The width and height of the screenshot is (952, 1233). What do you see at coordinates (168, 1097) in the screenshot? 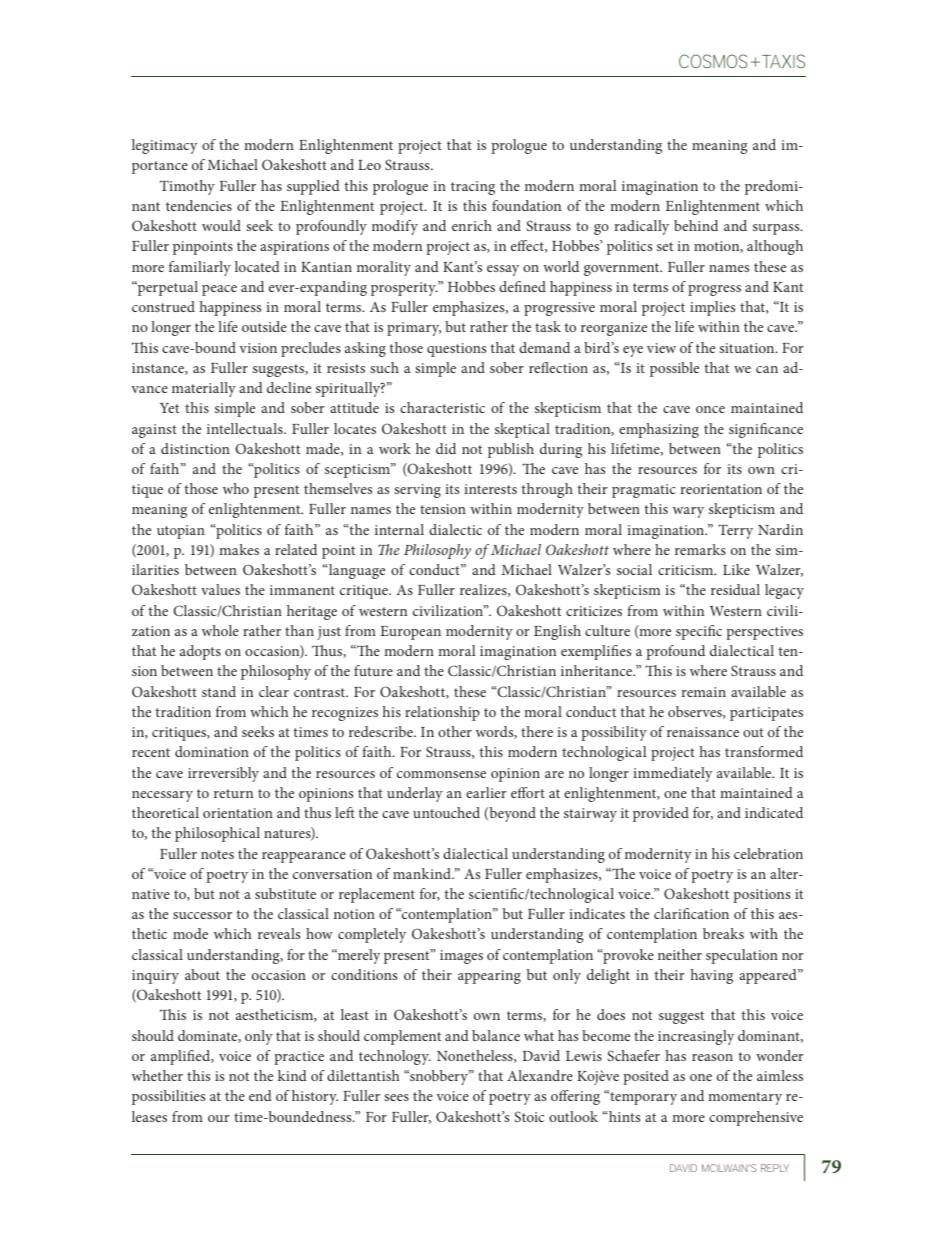
I see `possibilities` at bounding box center [168, 1097].
